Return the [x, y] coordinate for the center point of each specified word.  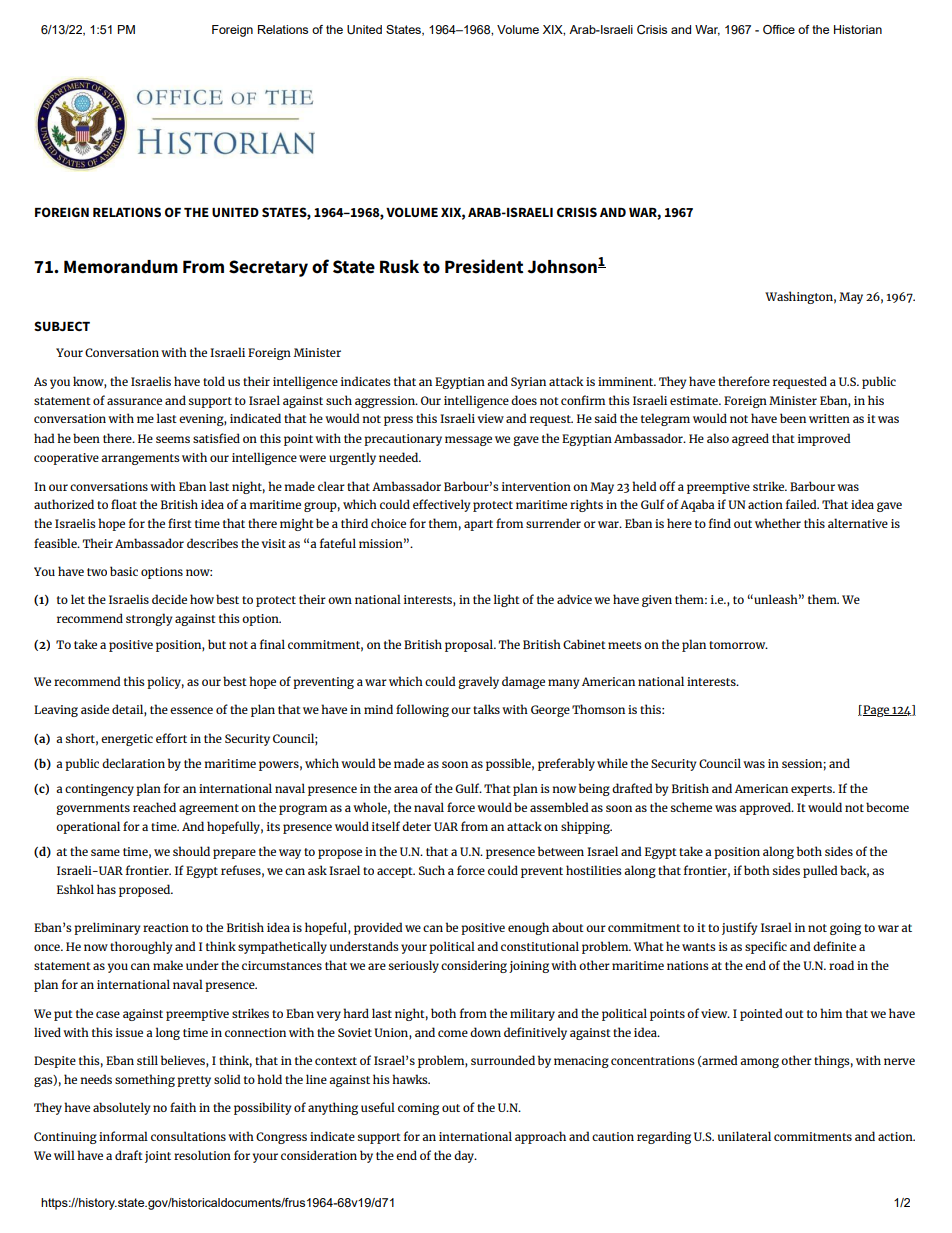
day [465, 1156]
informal [123, 1136]
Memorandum [121, 267]
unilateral [744, 1136]
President [484, 266]
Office [779, 29]
